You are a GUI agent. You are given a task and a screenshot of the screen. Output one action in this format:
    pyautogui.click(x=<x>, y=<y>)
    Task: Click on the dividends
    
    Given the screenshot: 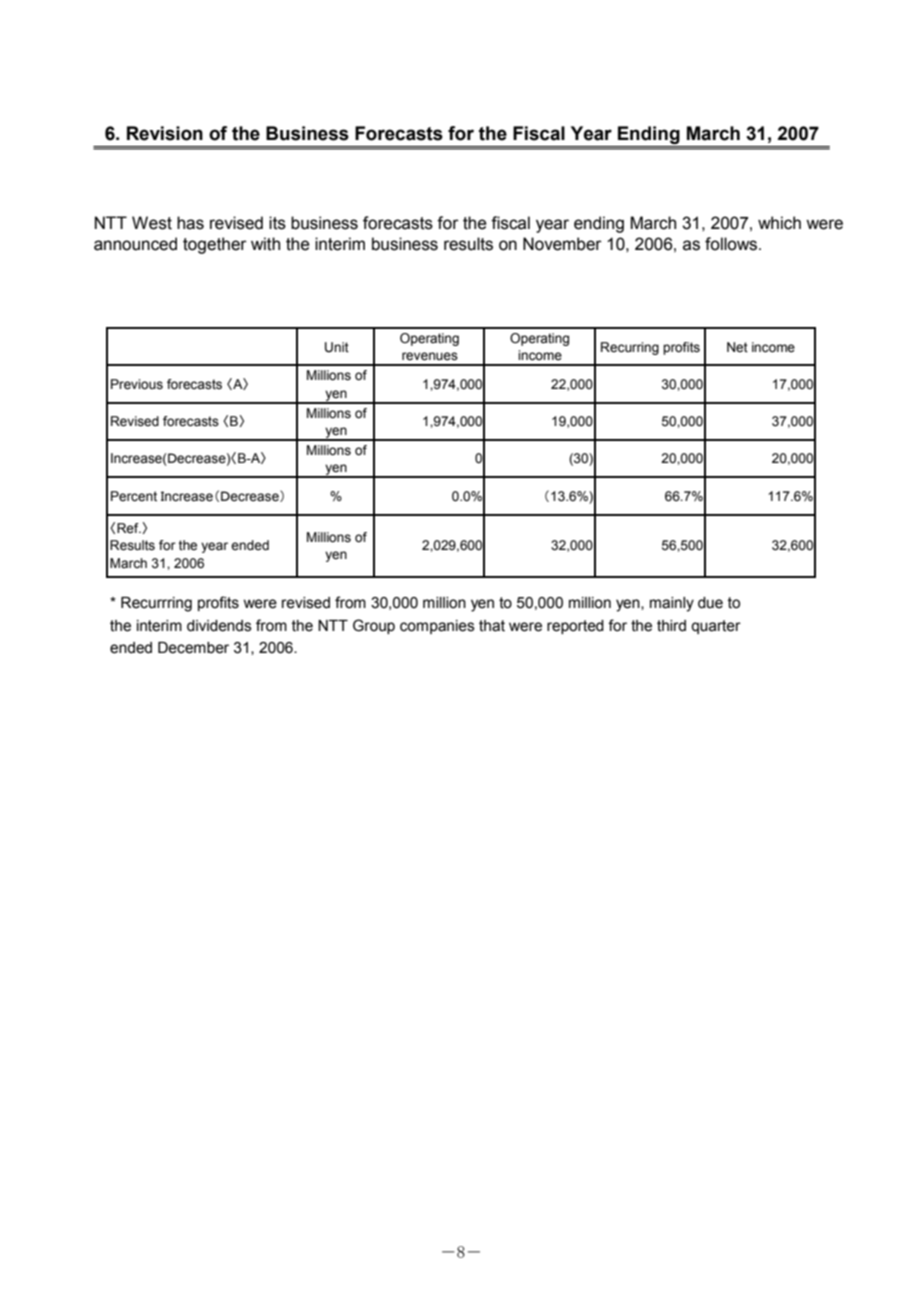 What is the action you would take?
    pyautogui.click(x=219, y=626)
